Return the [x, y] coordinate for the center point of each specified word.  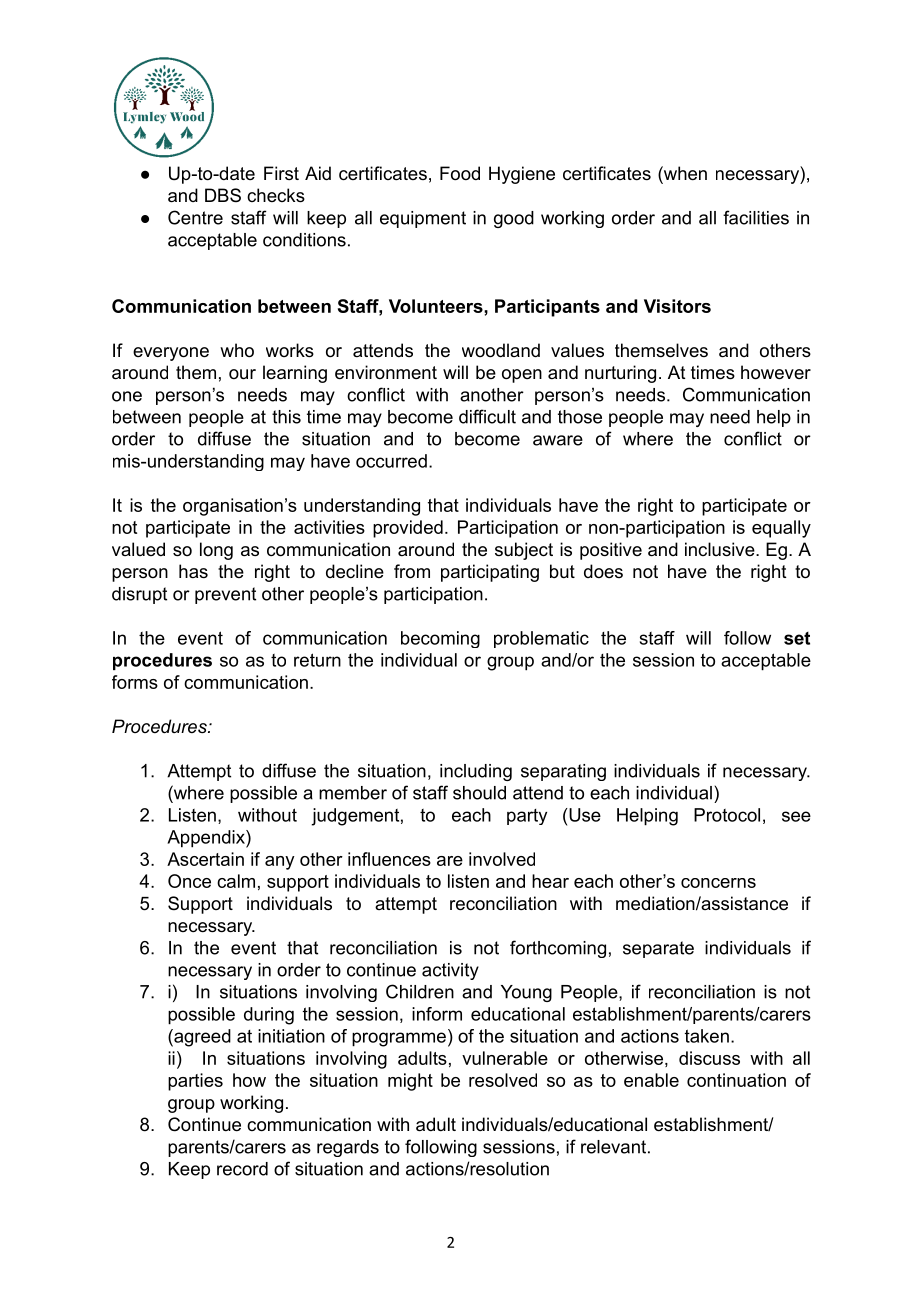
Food [460, 173]
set [797, 638]
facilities [756, 217]
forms [135, 682]
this [286, 417]
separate [658, 949]
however [776, 372]
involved [502, 859]
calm [236, 881]
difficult [487, 416]
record [242, 1169]
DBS [223, 195]
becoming [440, 639]
